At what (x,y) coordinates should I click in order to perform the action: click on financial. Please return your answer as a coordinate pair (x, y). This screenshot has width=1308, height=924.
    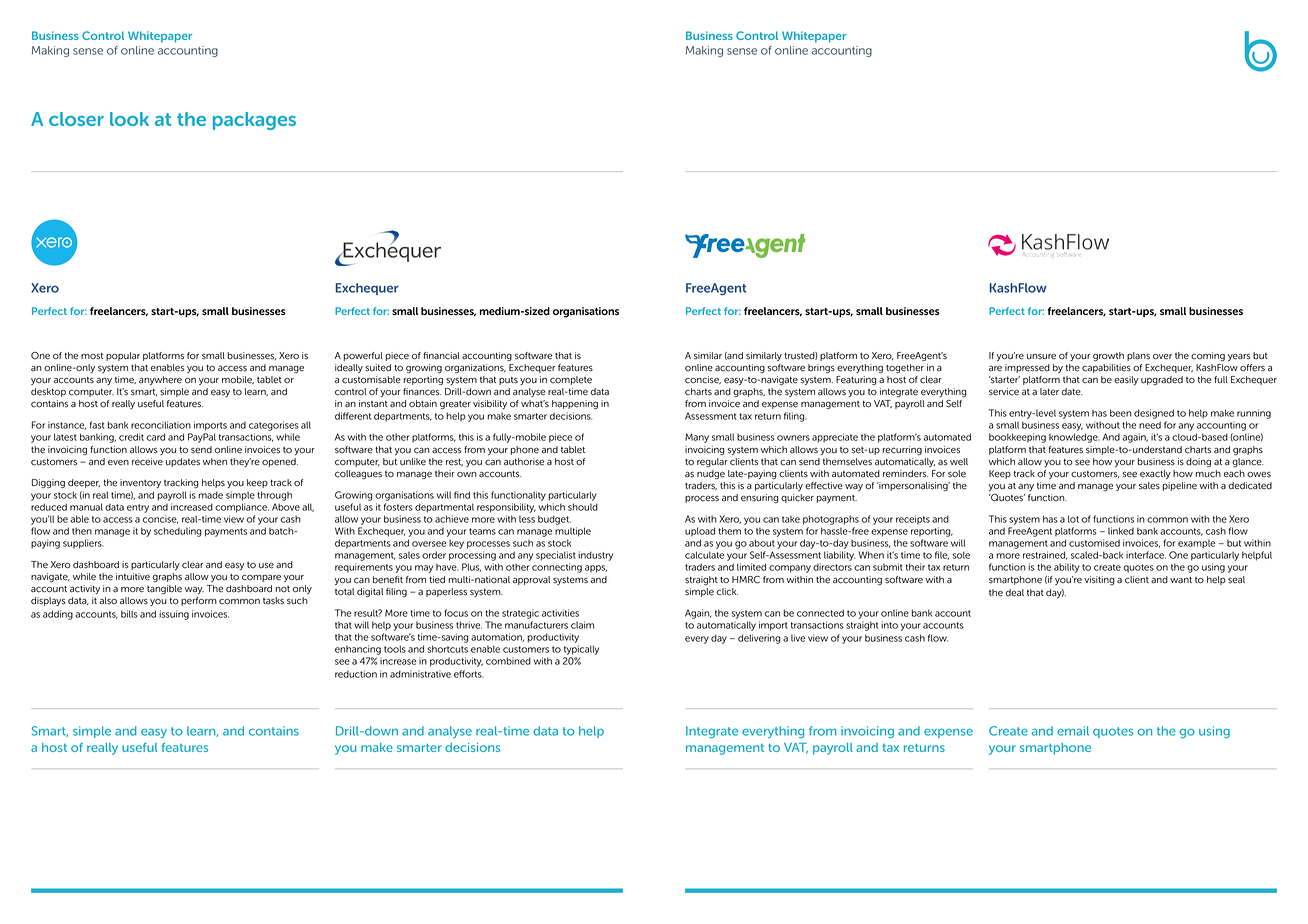
    Looking at the image, I should click on (441, 356).
